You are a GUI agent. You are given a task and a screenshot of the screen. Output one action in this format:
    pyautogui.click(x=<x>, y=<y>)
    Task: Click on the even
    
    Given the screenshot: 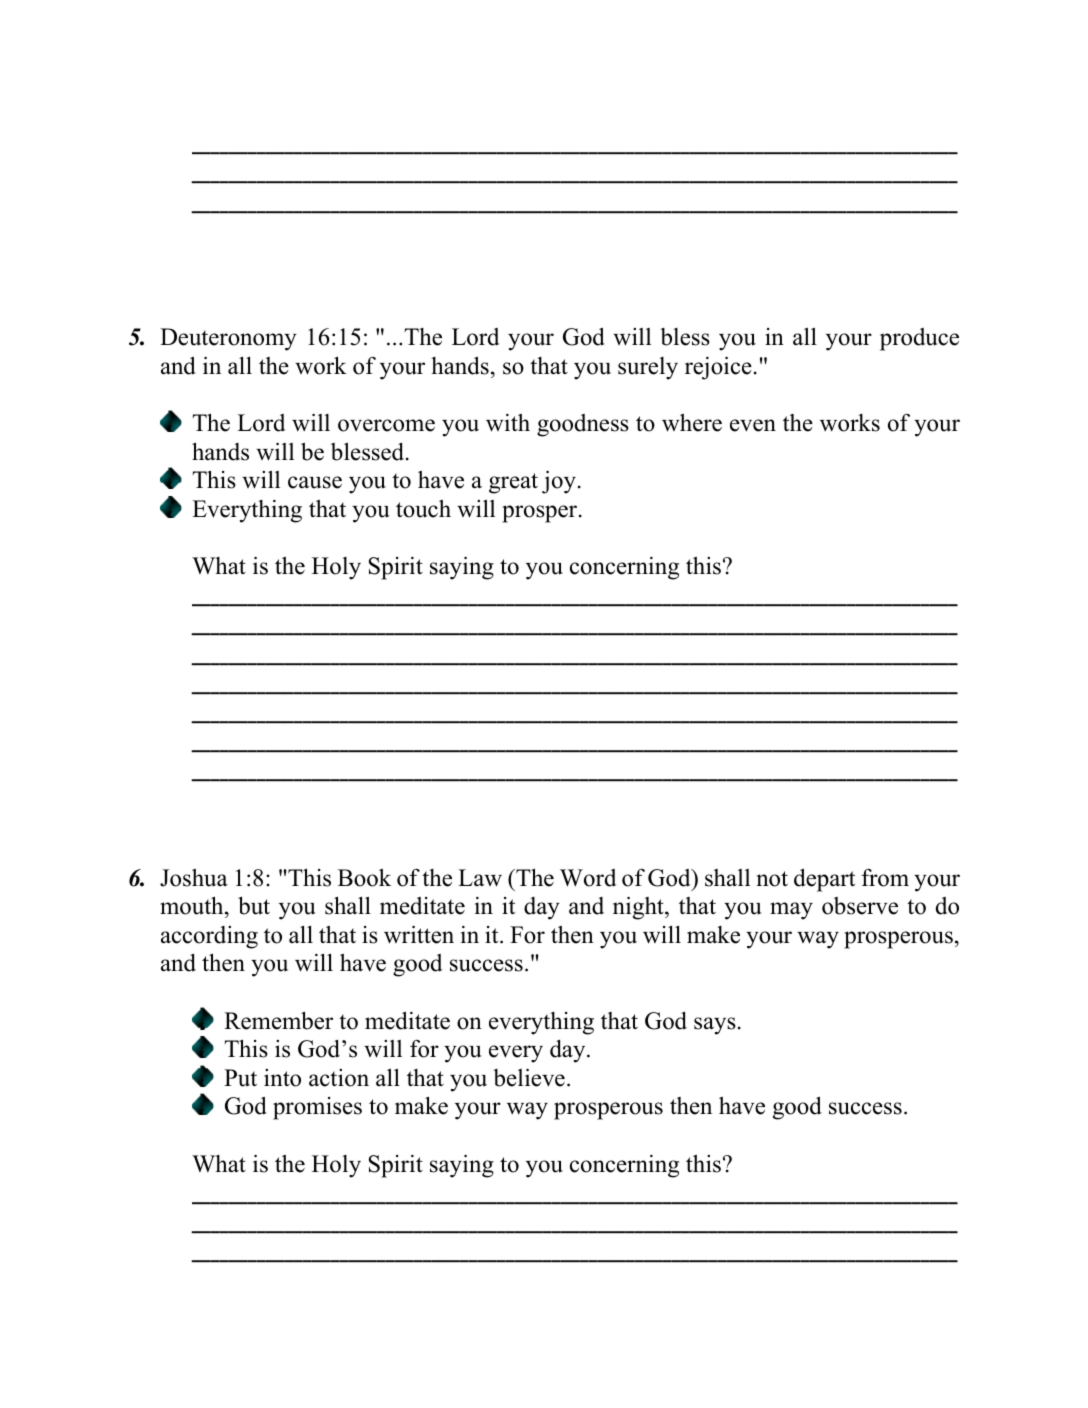 What is the action you would take?
    pyautogui.click(x=753, y=425)
